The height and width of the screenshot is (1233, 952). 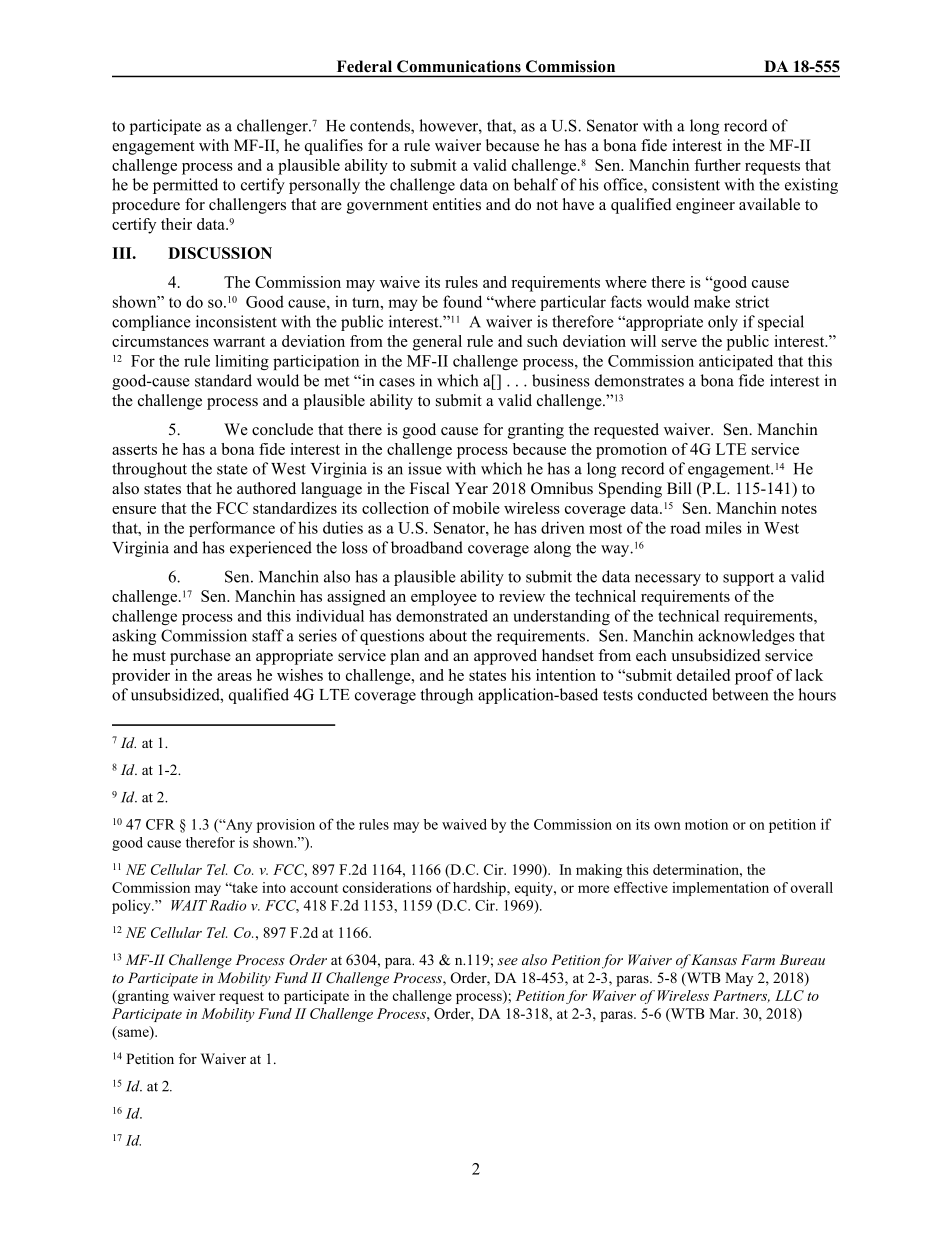 I want to click on warrant, so click(x=239, y=342).
